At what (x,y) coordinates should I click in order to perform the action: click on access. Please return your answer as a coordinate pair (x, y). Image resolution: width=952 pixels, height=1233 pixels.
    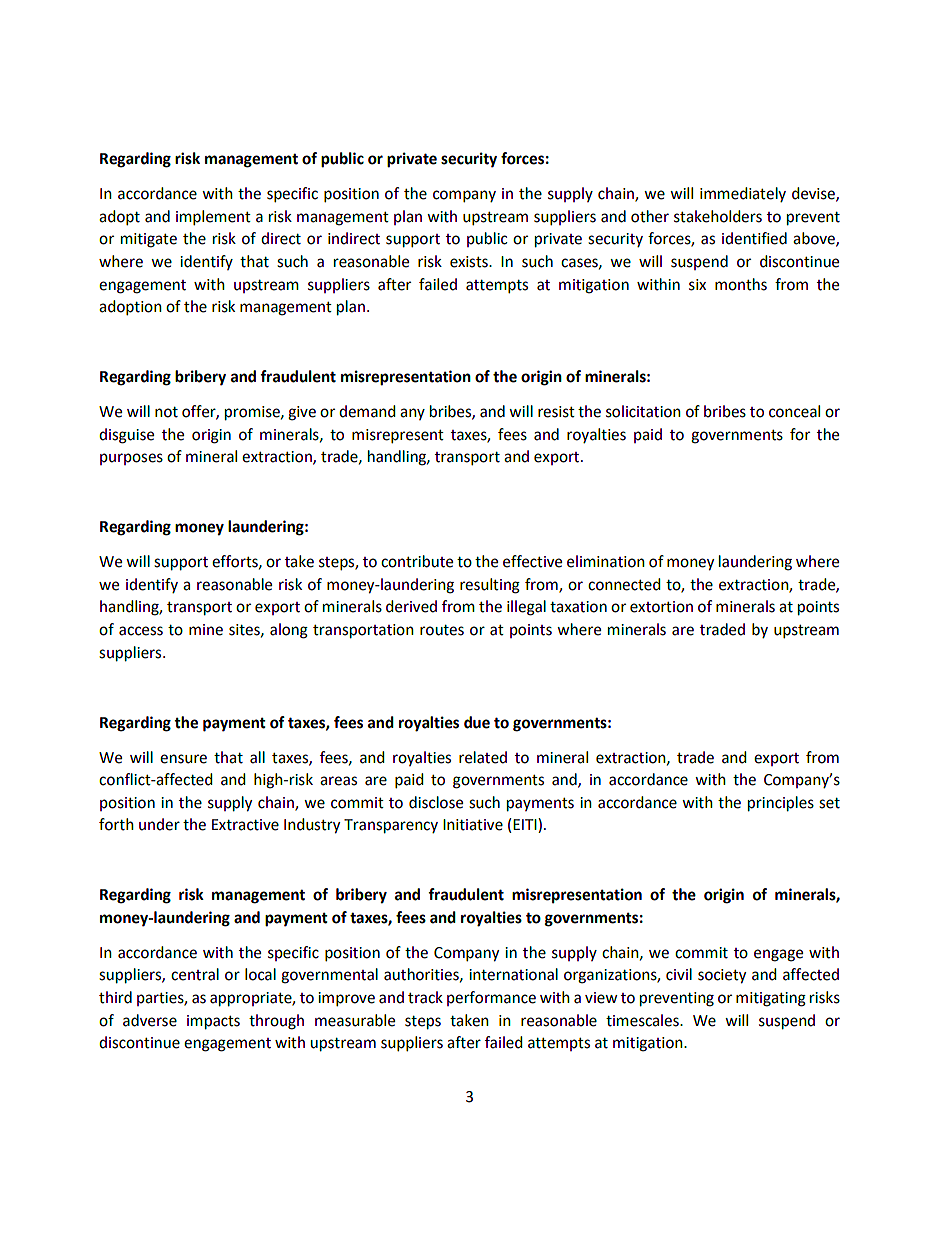
    Looking at the image, I should click on (141, 631).
